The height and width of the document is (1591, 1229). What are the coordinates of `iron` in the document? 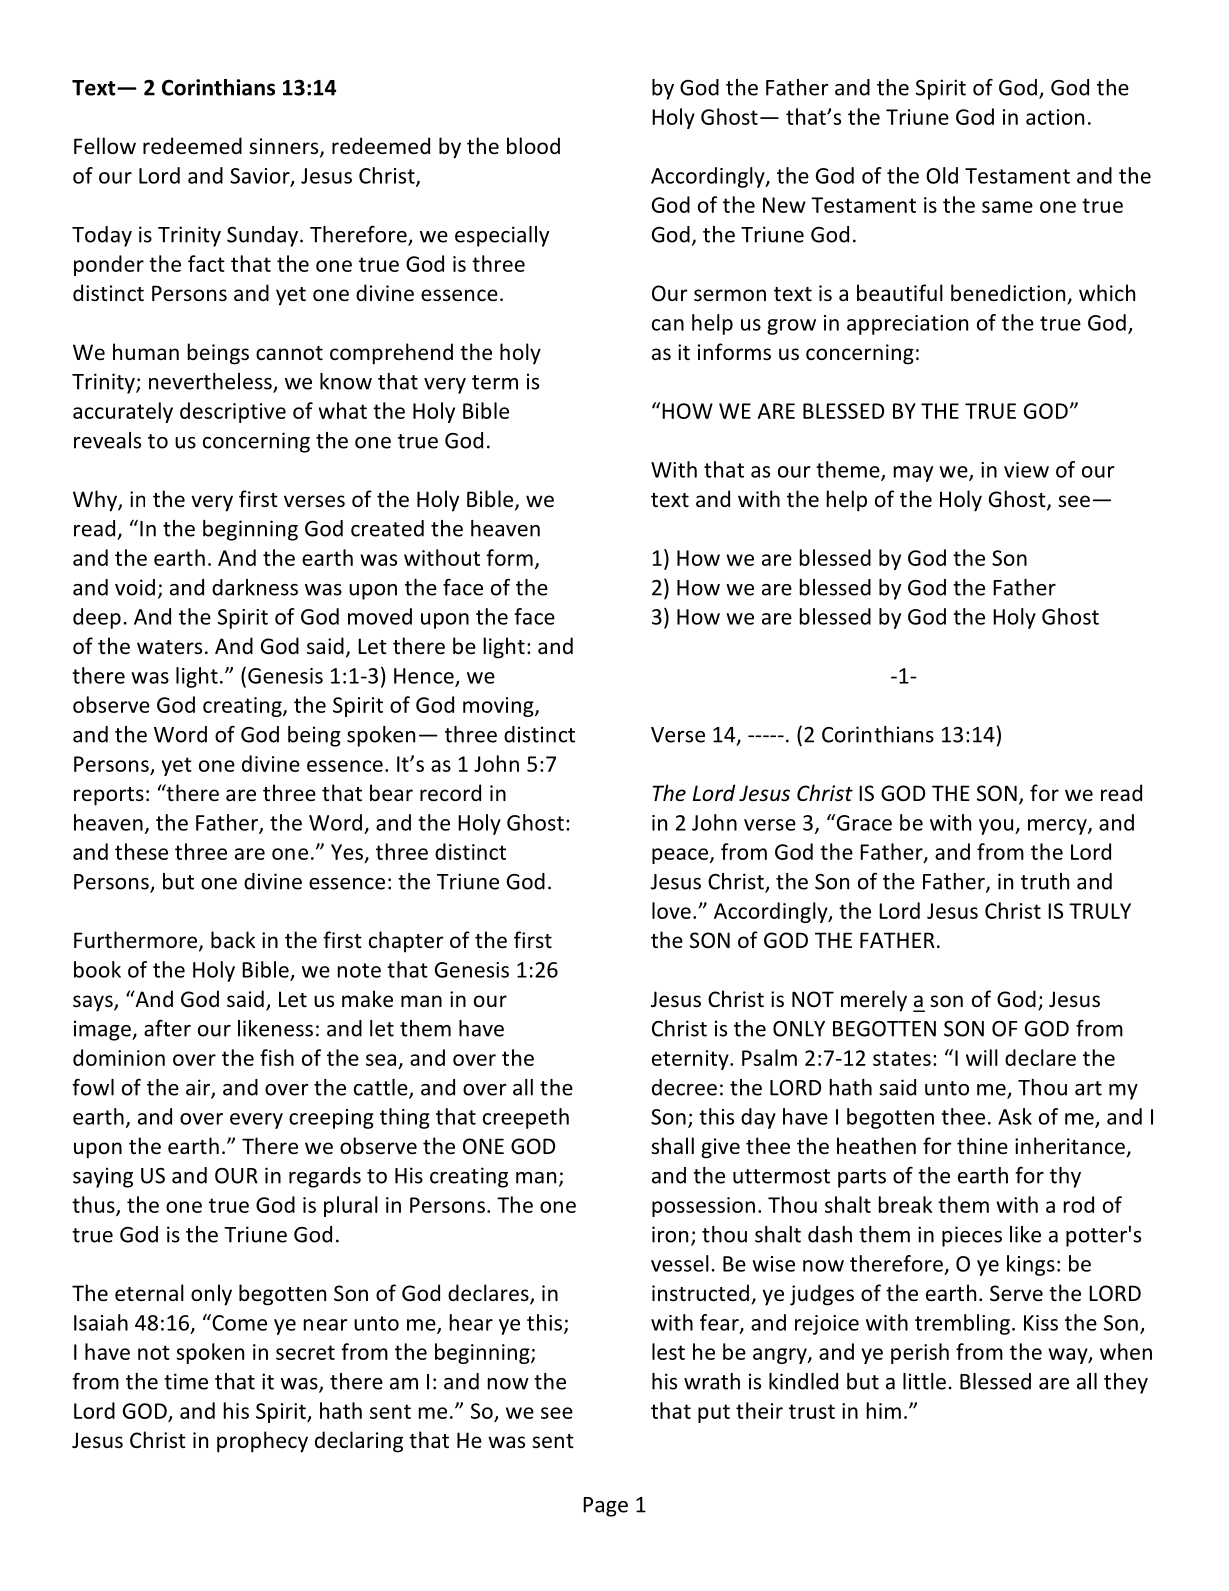 It's located at (670, 1234).
